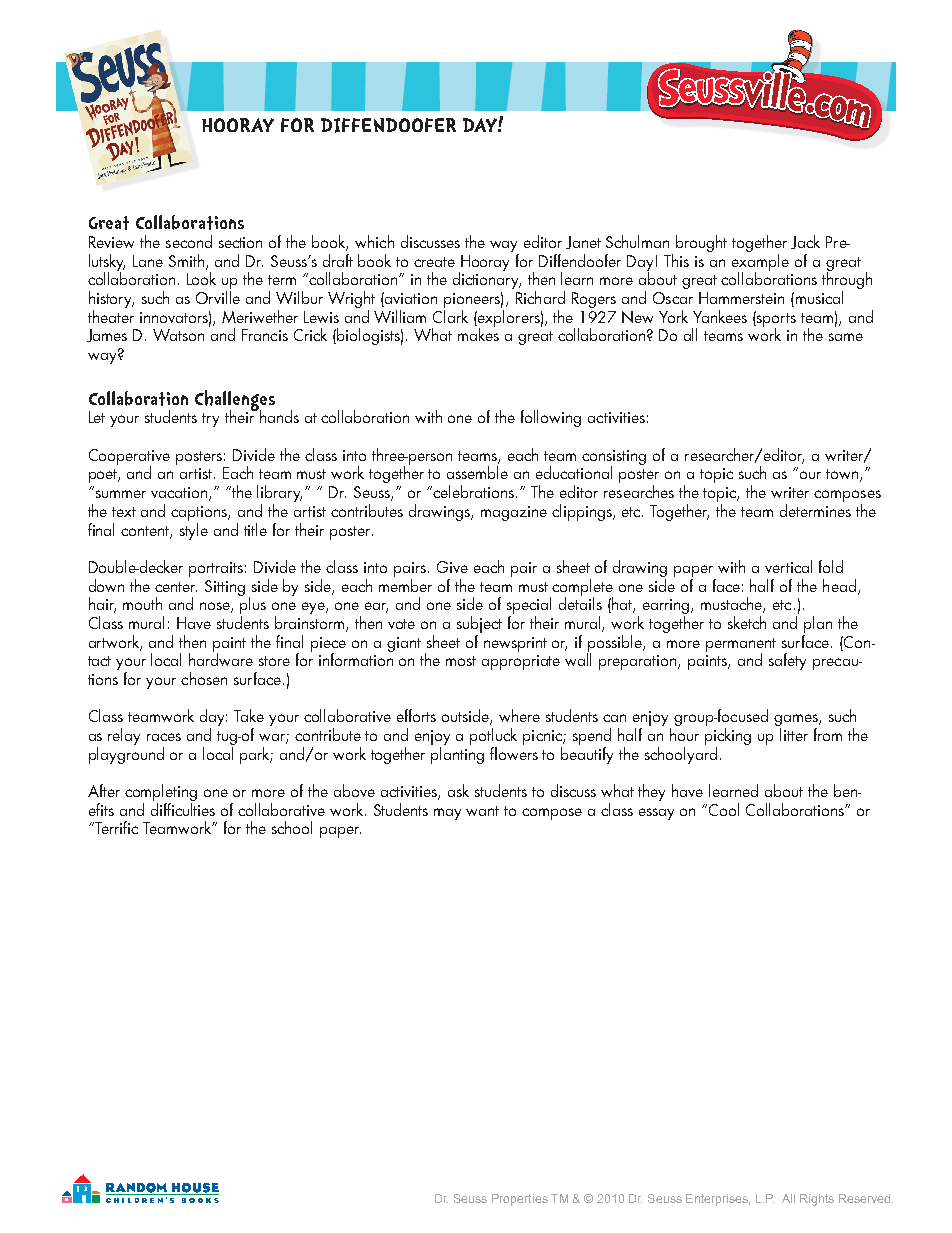 This screenshot has width=952, height=1233. Describe the element at coordinates (797, 721) in the screenshot. I see `games` at that location.
